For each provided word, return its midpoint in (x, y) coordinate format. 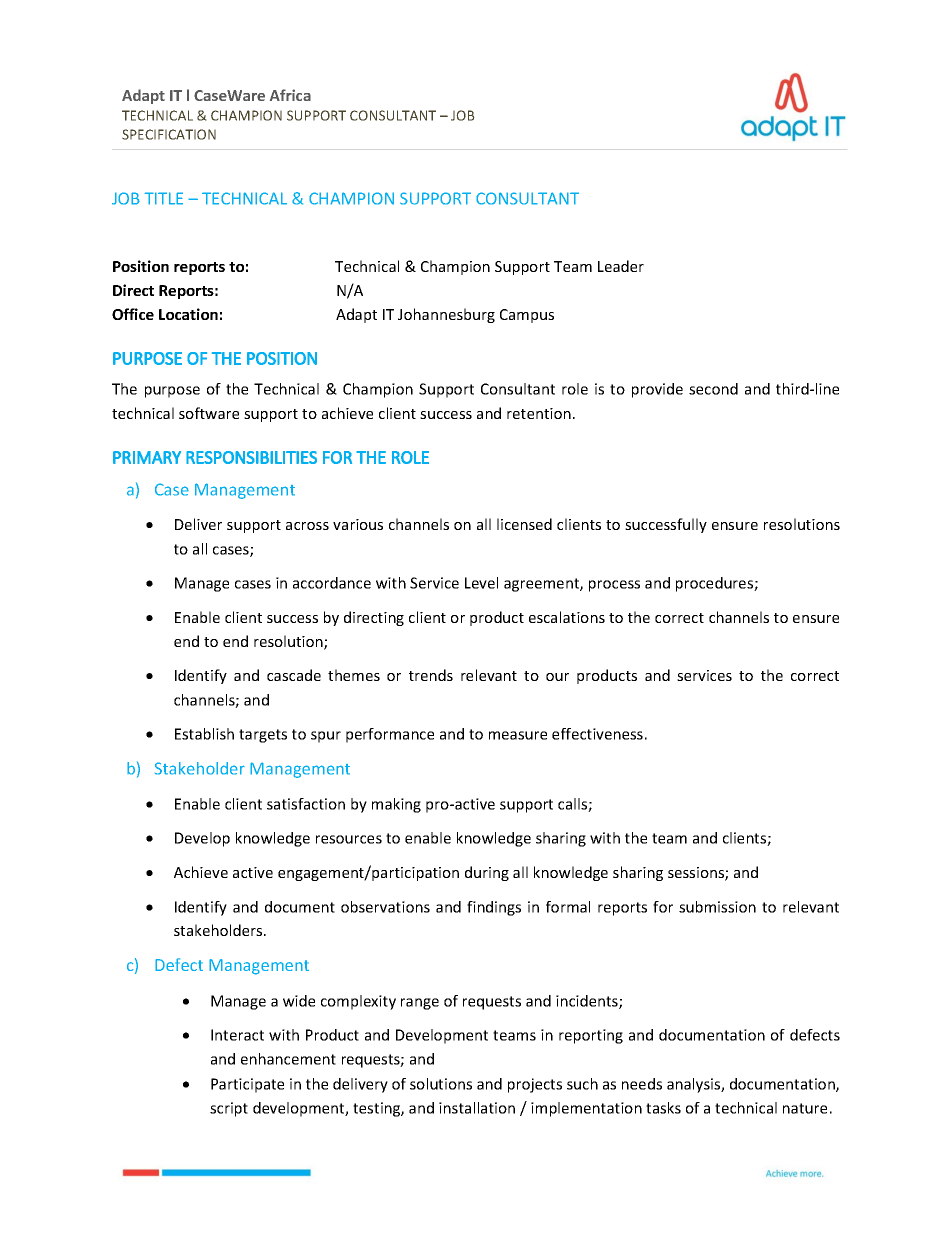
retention (539, 413)
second (713, 389)
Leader (621, 266)
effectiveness (597, 734)
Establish (204, 734)
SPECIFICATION (169, 134)
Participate (247, 1085)
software (209, 413)
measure (518, 735)
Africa (290, 95)
